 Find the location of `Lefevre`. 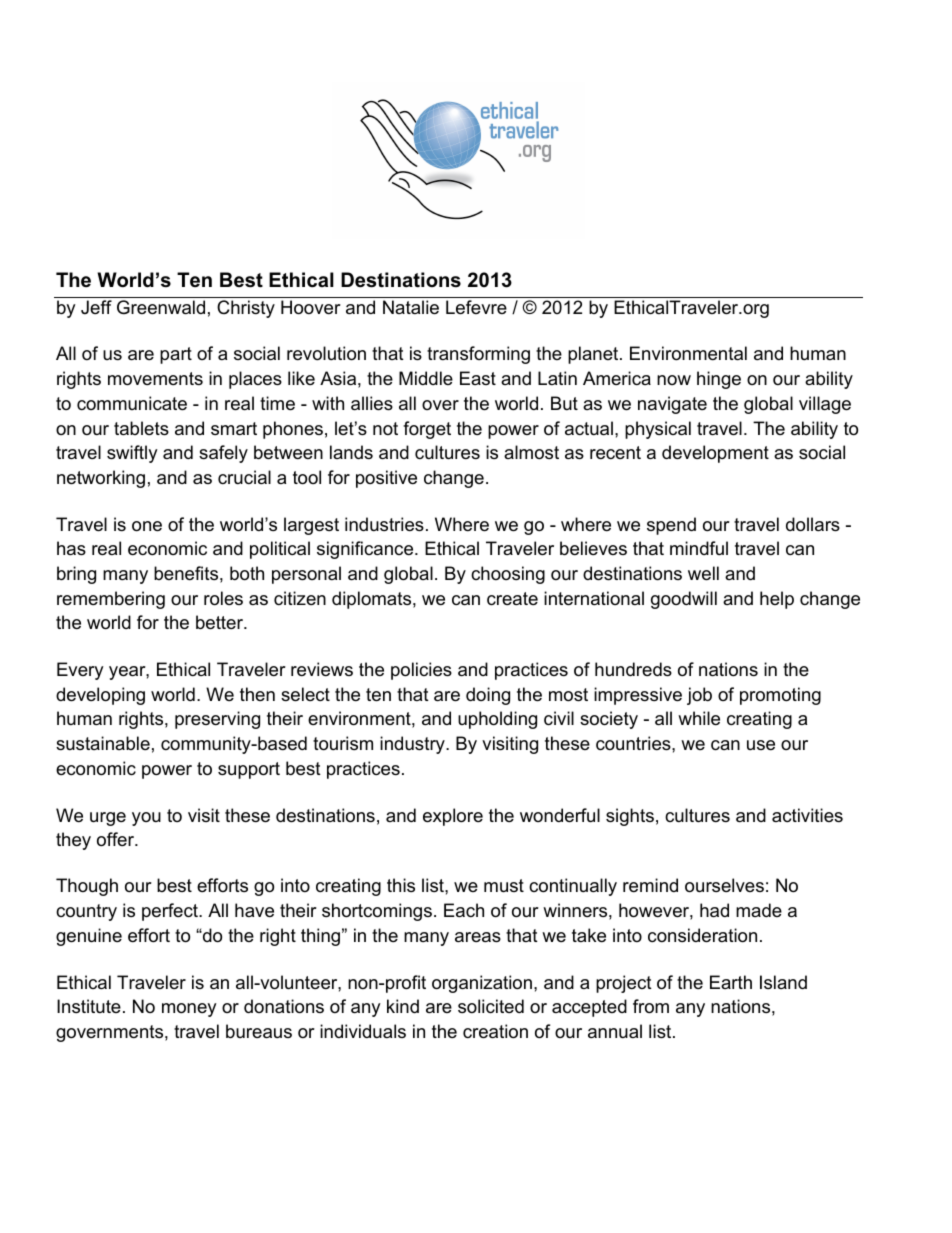

Lefevre is located at coordinates (476, 307).
